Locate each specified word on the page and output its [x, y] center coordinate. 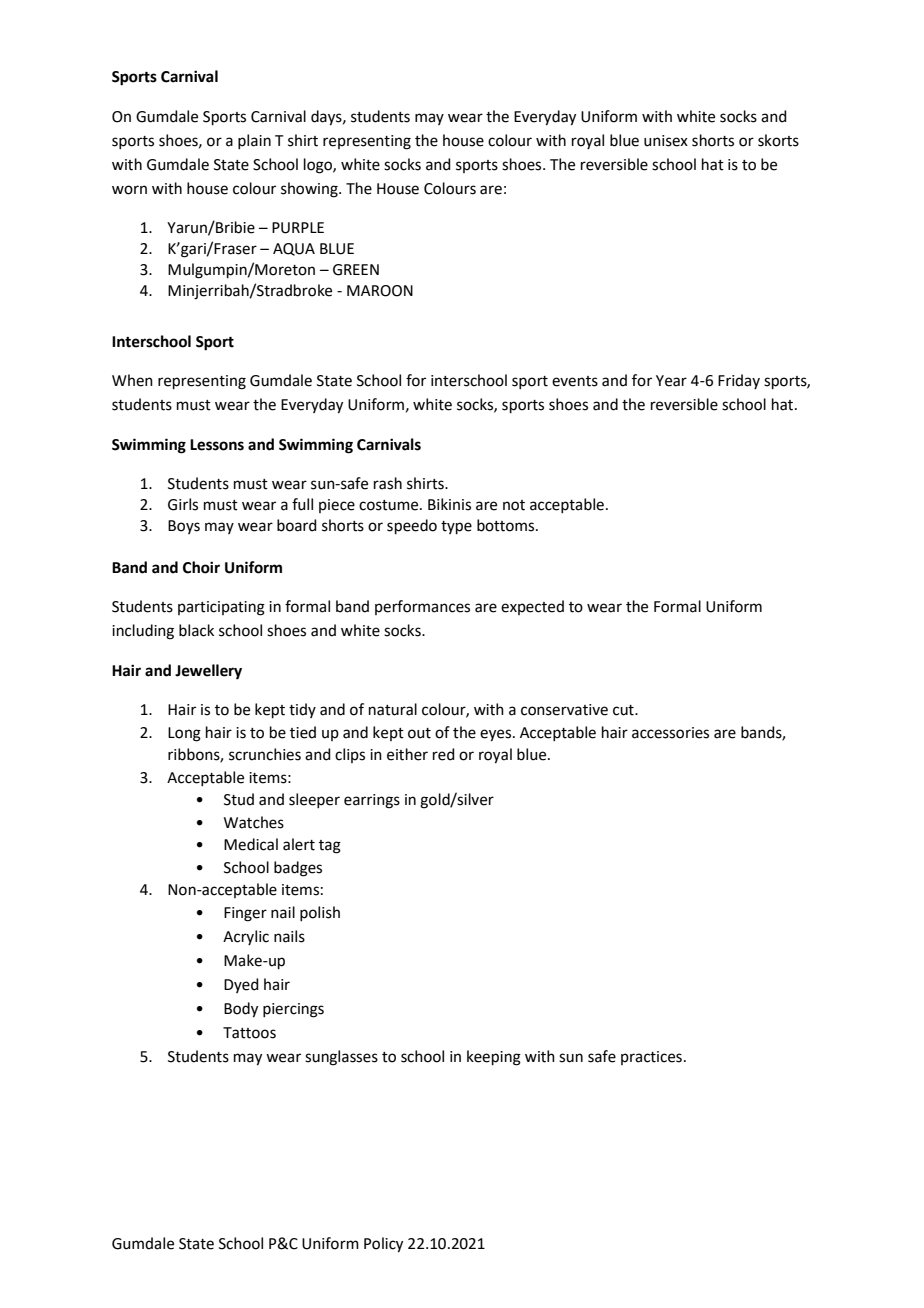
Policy [383, 1245]
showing [310, 190]
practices [651, 1058]
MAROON [380, 291]
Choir [201, 567]
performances [422, 607]
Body [241, 1010]
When [132, 380]
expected [532, 607]
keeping [494, 1058]
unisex [666, 141]
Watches [254, 822]
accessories [670, 733]
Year [671, 381]
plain [254, 141]
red [444, 754]
